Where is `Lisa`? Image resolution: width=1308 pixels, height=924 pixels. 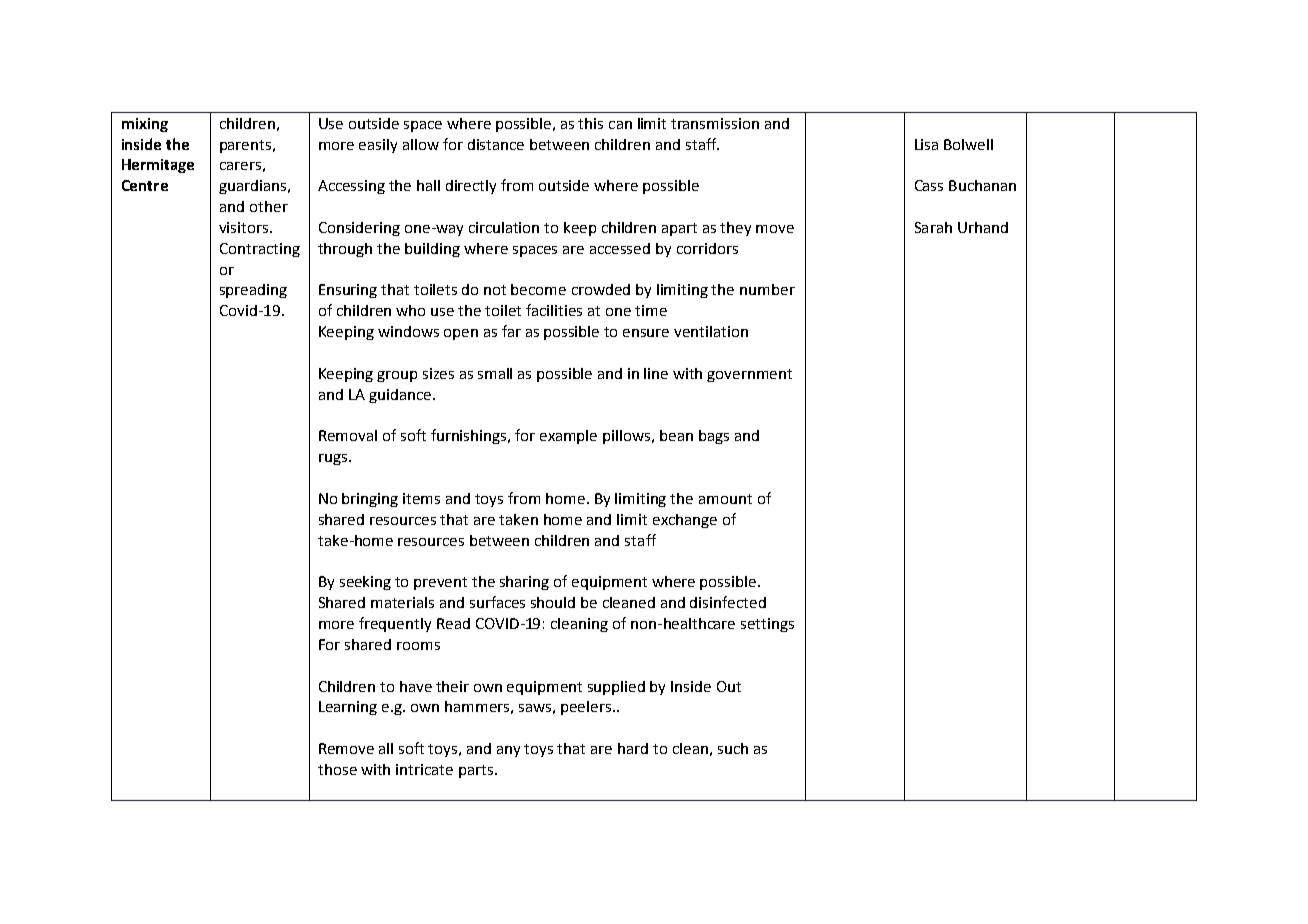
Lisa is located at coordinates (926, 144).
